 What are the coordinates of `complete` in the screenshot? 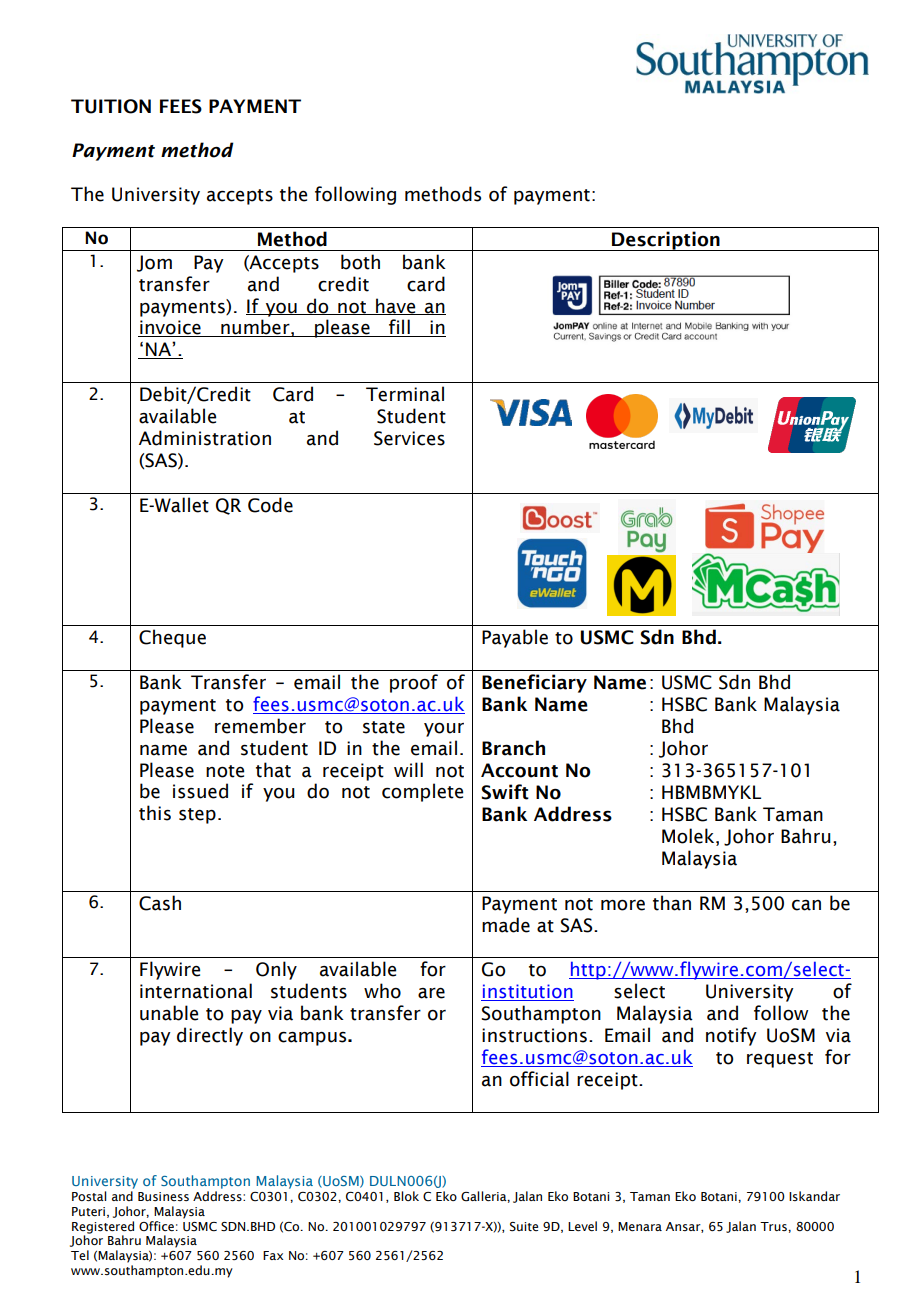 It's located at (422, 792).
